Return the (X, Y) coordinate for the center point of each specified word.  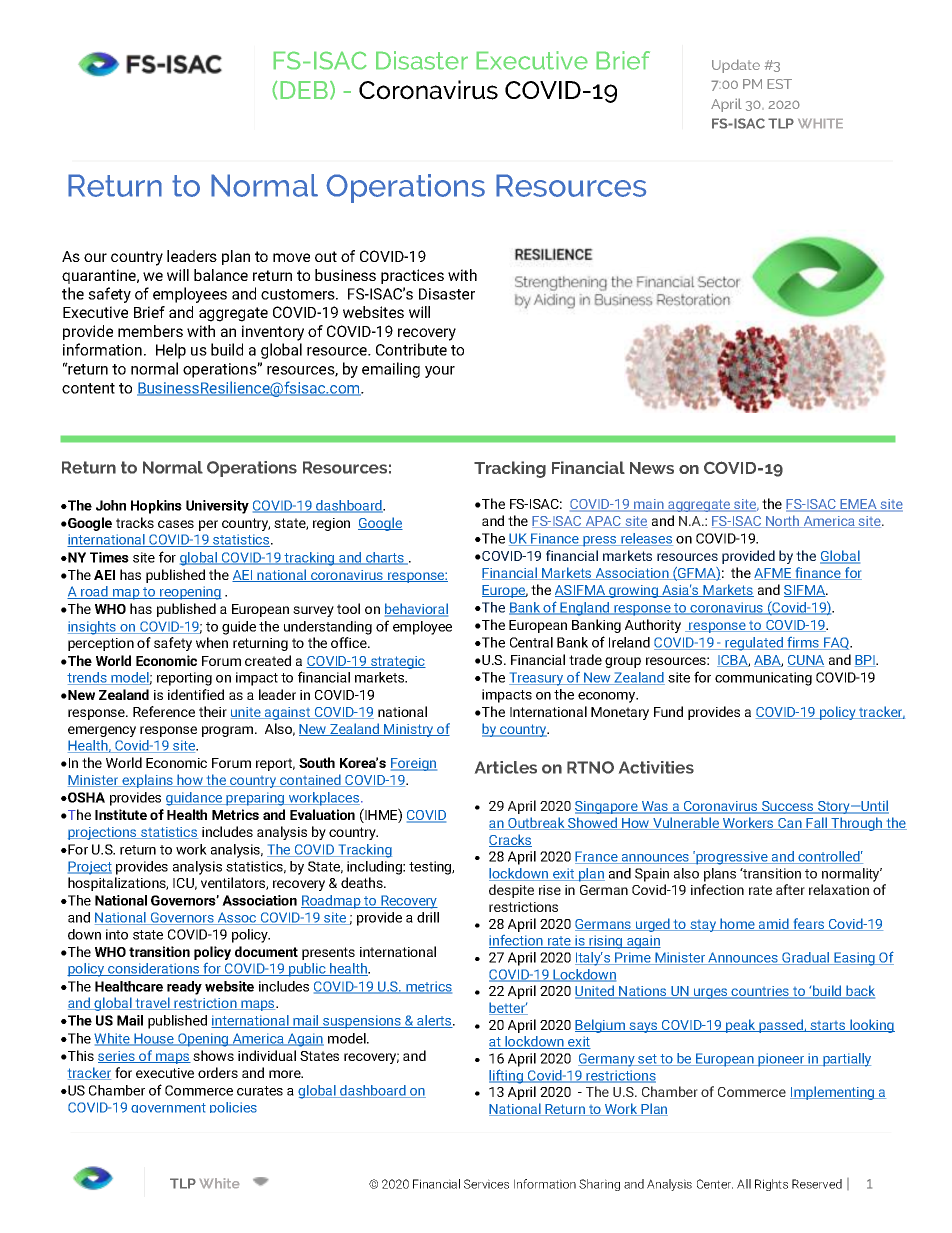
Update (736, 66)
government (168, 1108)
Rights (771, 1185)
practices (412, 276)
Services (486, 1184)
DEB (304, 90)
